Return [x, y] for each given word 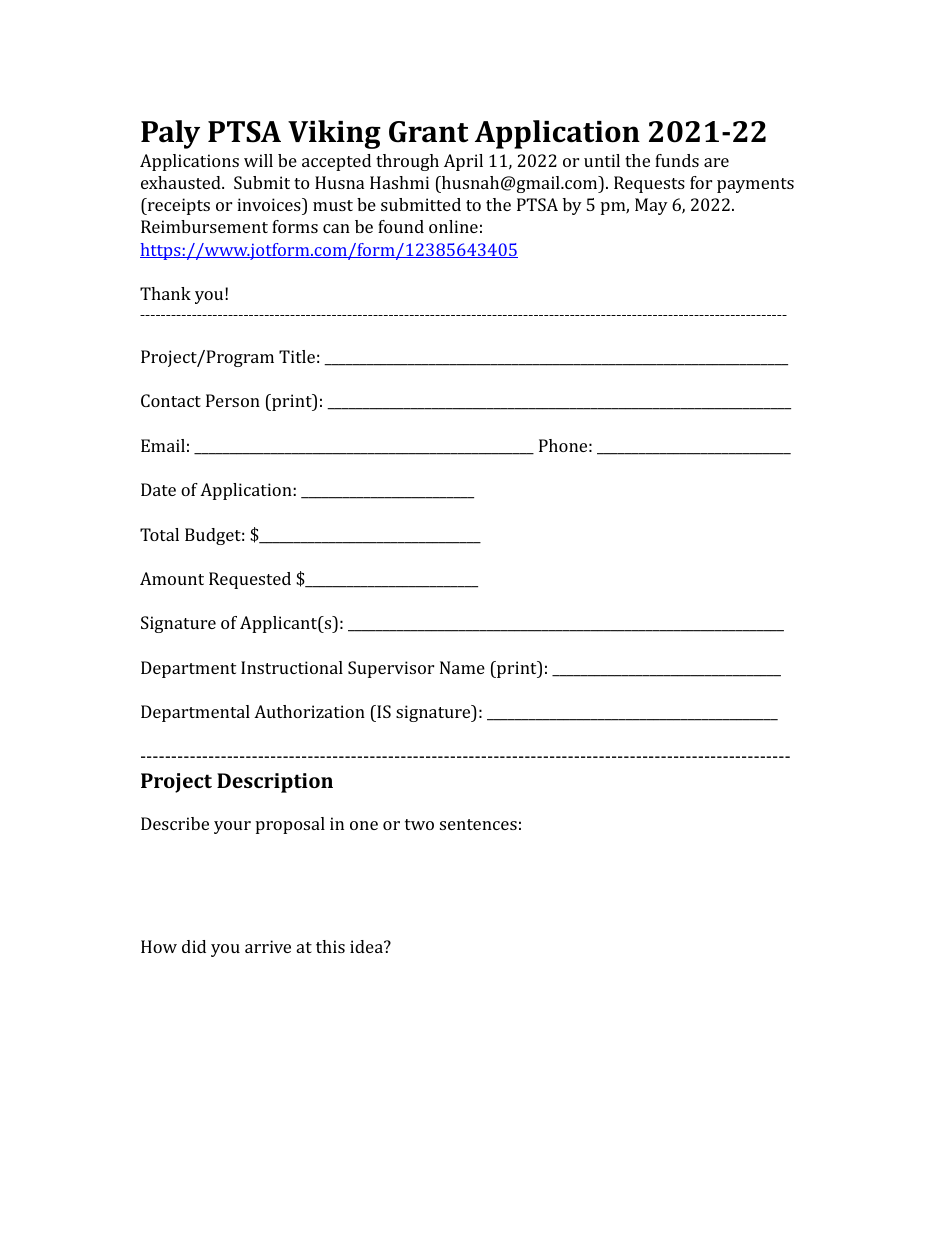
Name [462, 667]
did [194, 946]
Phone [563, 445]
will [258, 160]
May [651, 206]
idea [367, 946]
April [463, 162]
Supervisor [391, 669]
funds [677, 160]
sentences [478, 824]
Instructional [292, 667]
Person [233, 400]
